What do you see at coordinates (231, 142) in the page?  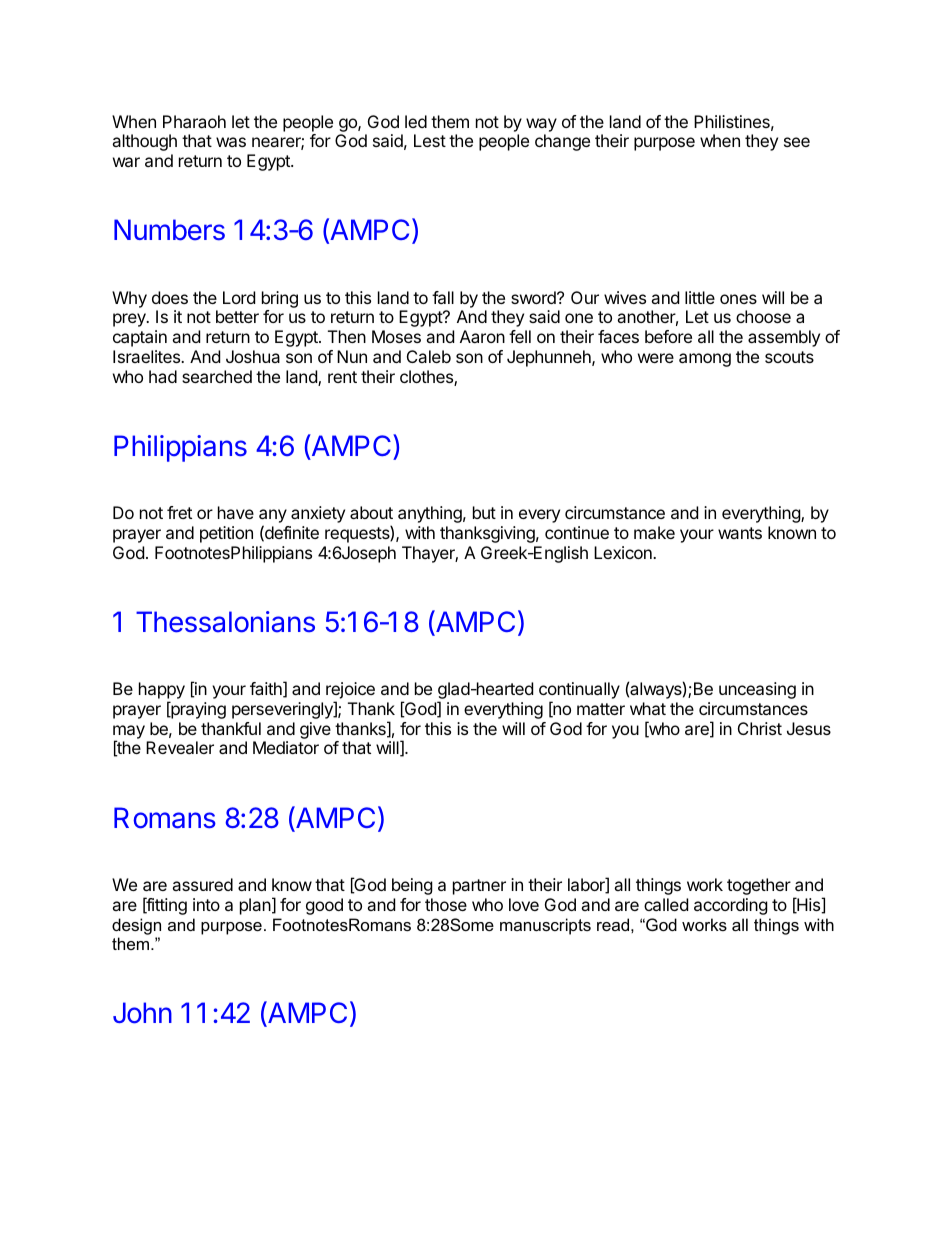 I see `was` at bounding box center [231, 142].
